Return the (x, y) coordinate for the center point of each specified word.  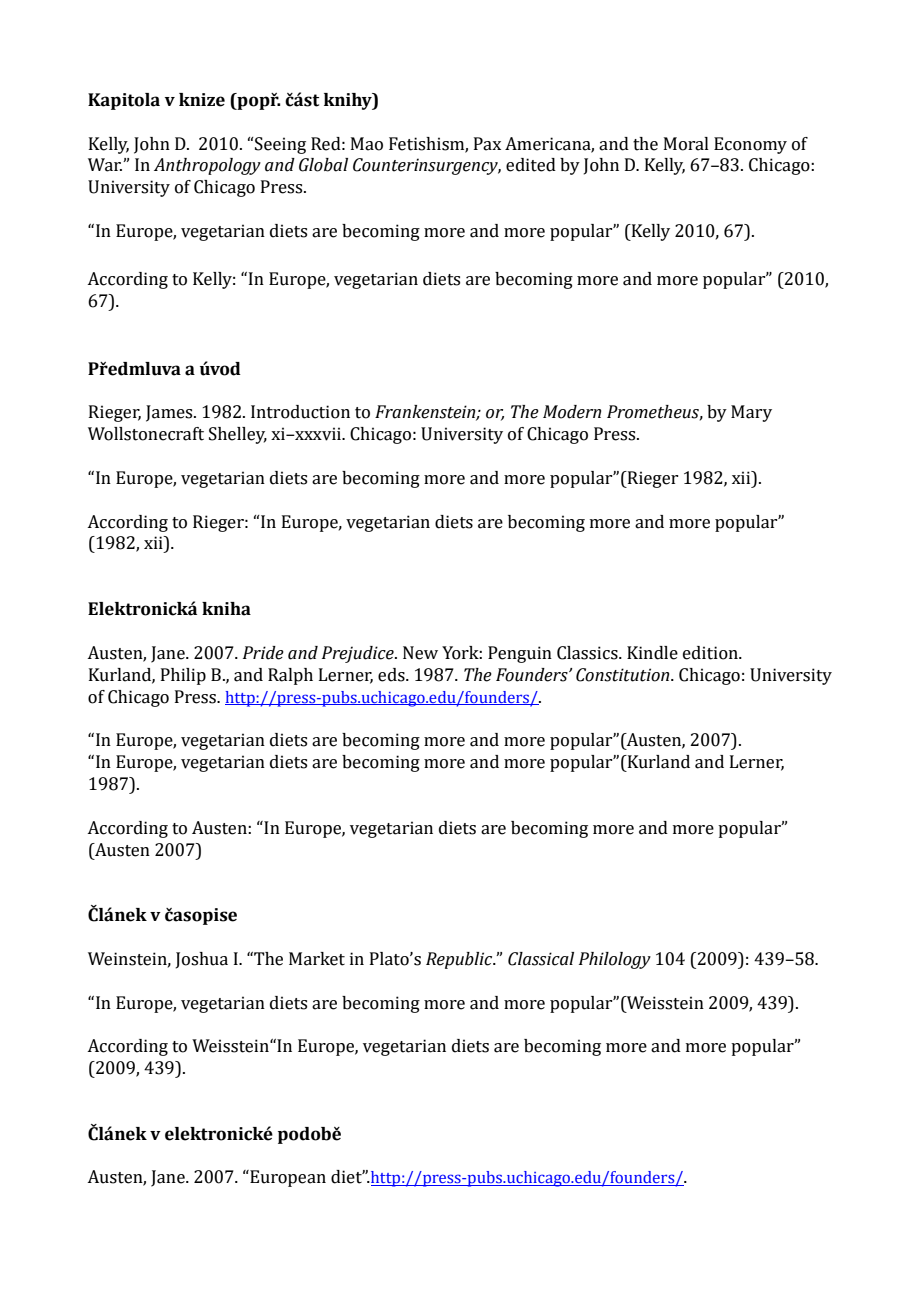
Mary (751, 413)
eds (392, 675)
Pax (487, 144)
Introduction (300, 412)
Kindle (652, 653)
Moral (686, 144)
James (170, 413)
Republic (460, 960)
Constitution (624, 675)
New (420, 653)
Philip (183, 676)
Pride (263, 653)
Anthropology (207, 166)
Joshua (202, 960)
